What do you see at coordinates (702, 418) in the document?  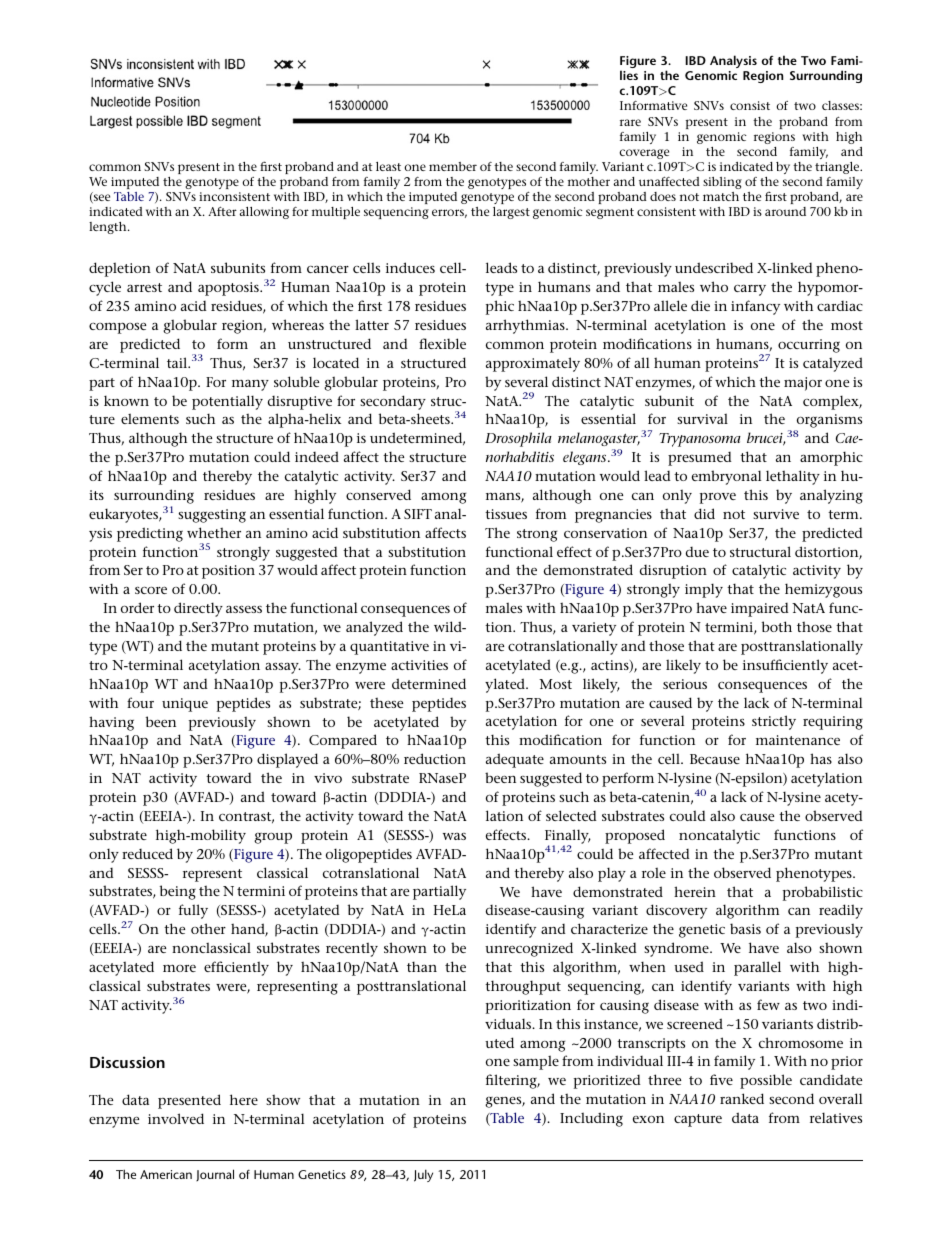 I see `survival` at bounding box center [702, 418].
